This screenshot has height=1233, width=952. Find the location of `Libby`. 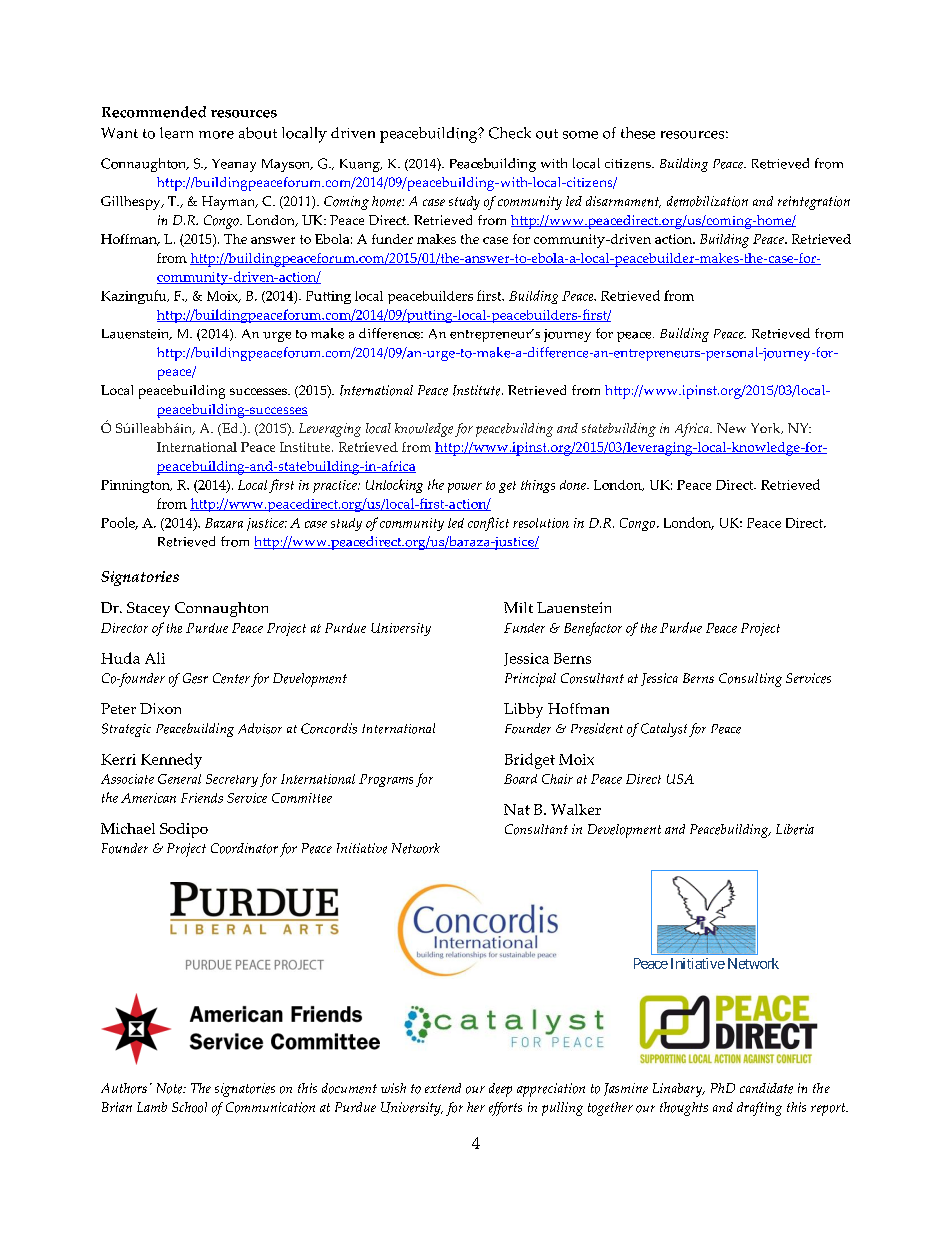

Libby is located at coordinates (523, 710).
